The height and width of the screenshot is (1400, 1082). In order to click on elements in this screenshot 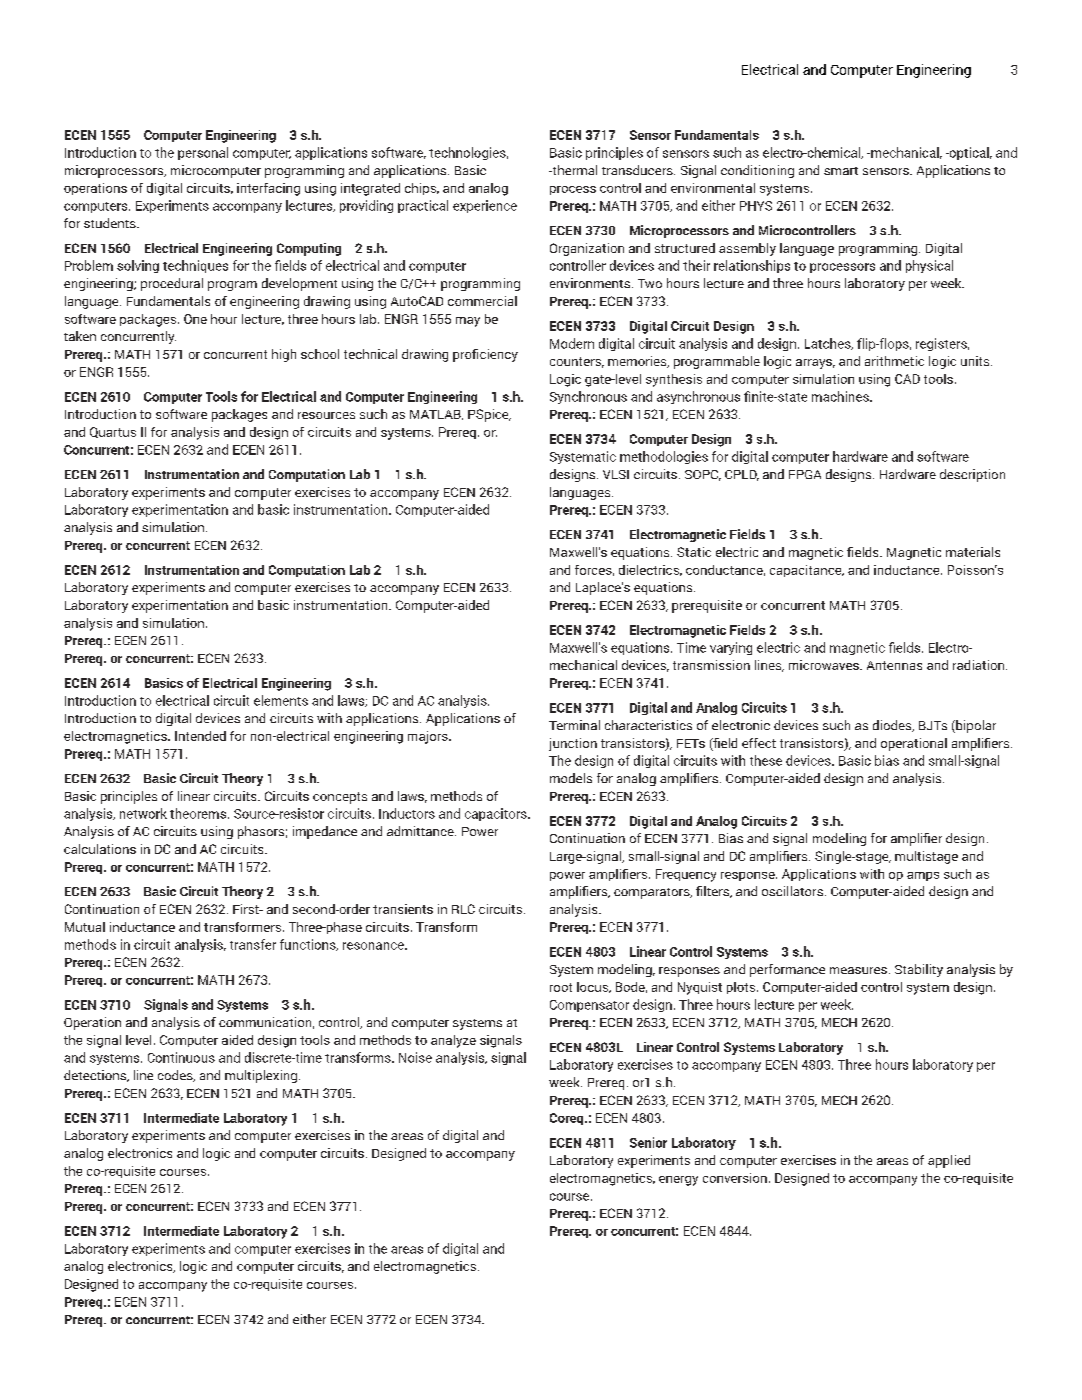, I will do `click(281, 700)`.
